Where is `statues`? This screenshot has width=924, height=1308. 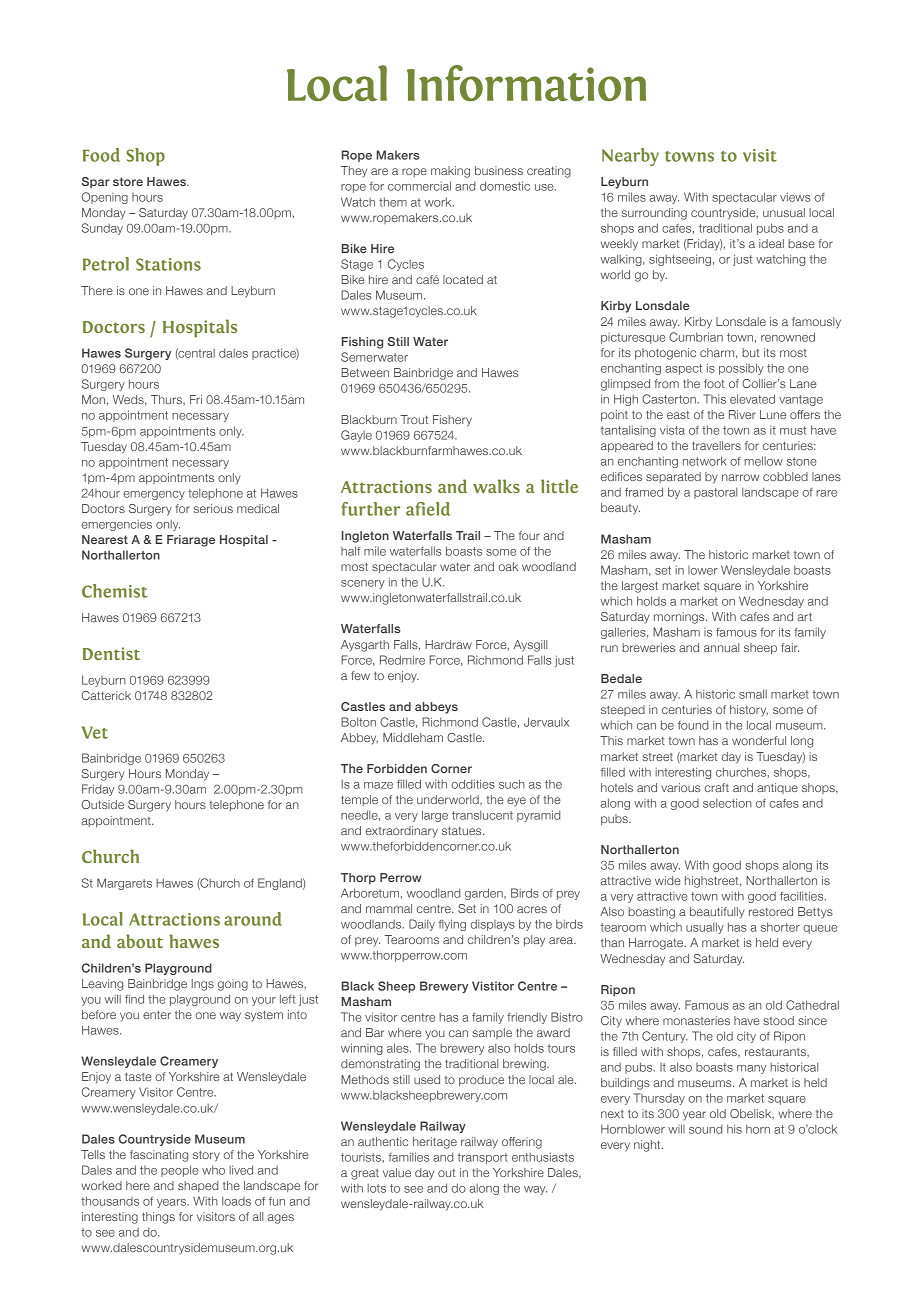 statues is located at coordinates (463, 831).
